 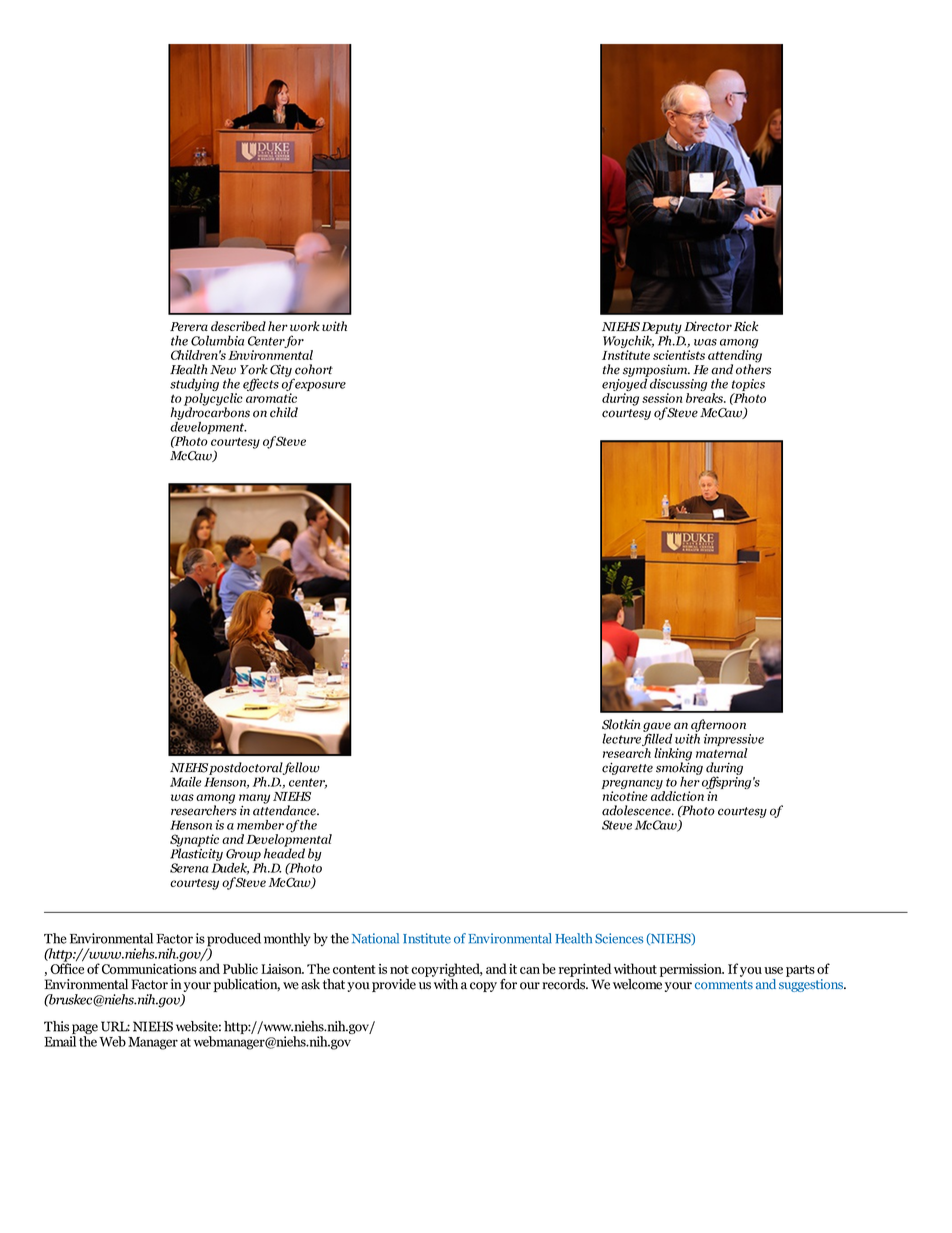 What do you see at coordinates (314, 369) in the image?
I see `cohort` at bounding box center [314, 369].
